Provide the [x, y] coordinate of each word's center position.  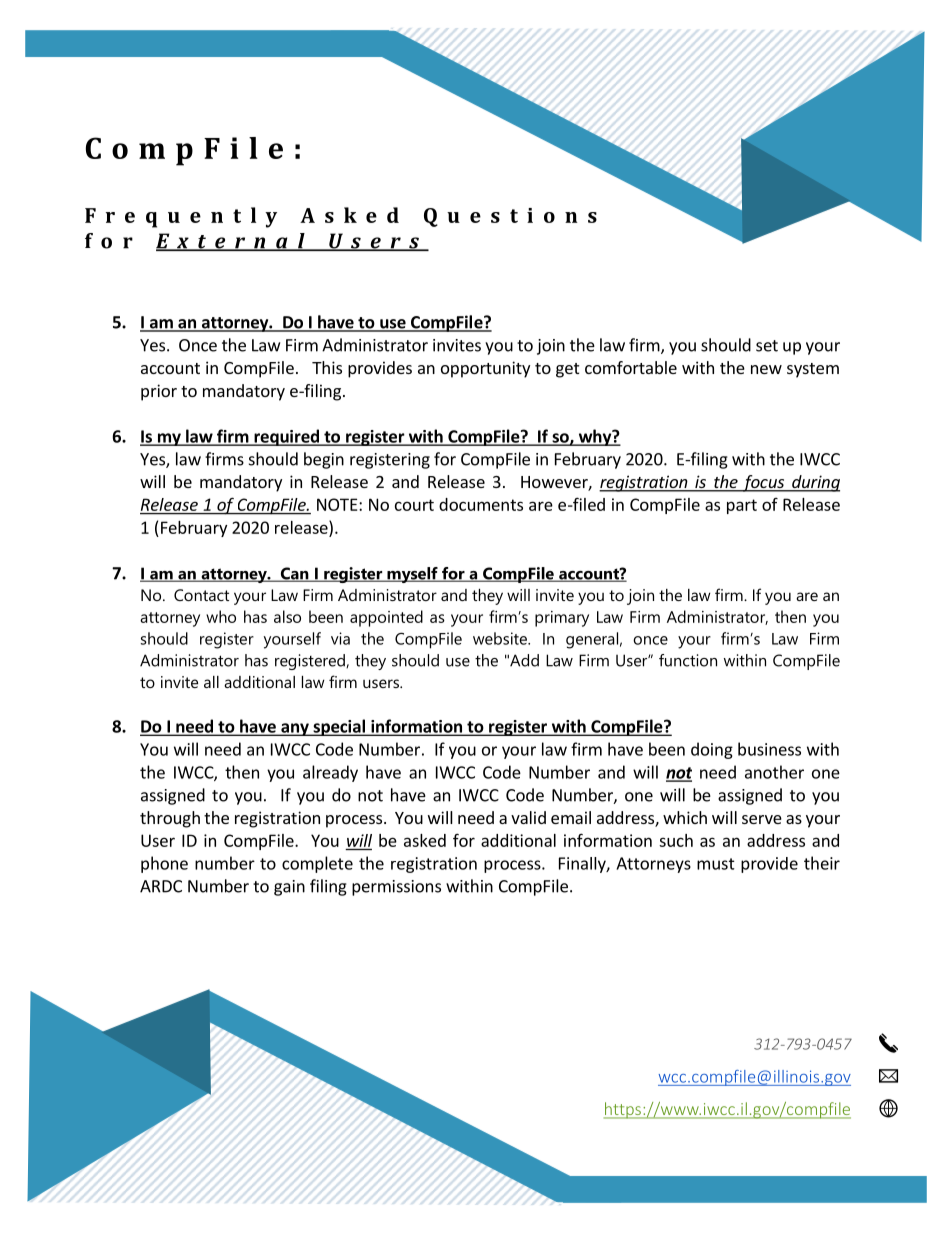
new [766, 369]
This [327, 367]
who [221, 616]
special [339, 727]
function [688, 660]
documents [481, 504]
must [716, 864]
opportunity [485, 369]
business [769, 749]
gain [289, 888]
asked [425, 840]
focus [763, 483]
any [295, 729]
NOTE [338, 504]
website [501, 638]
